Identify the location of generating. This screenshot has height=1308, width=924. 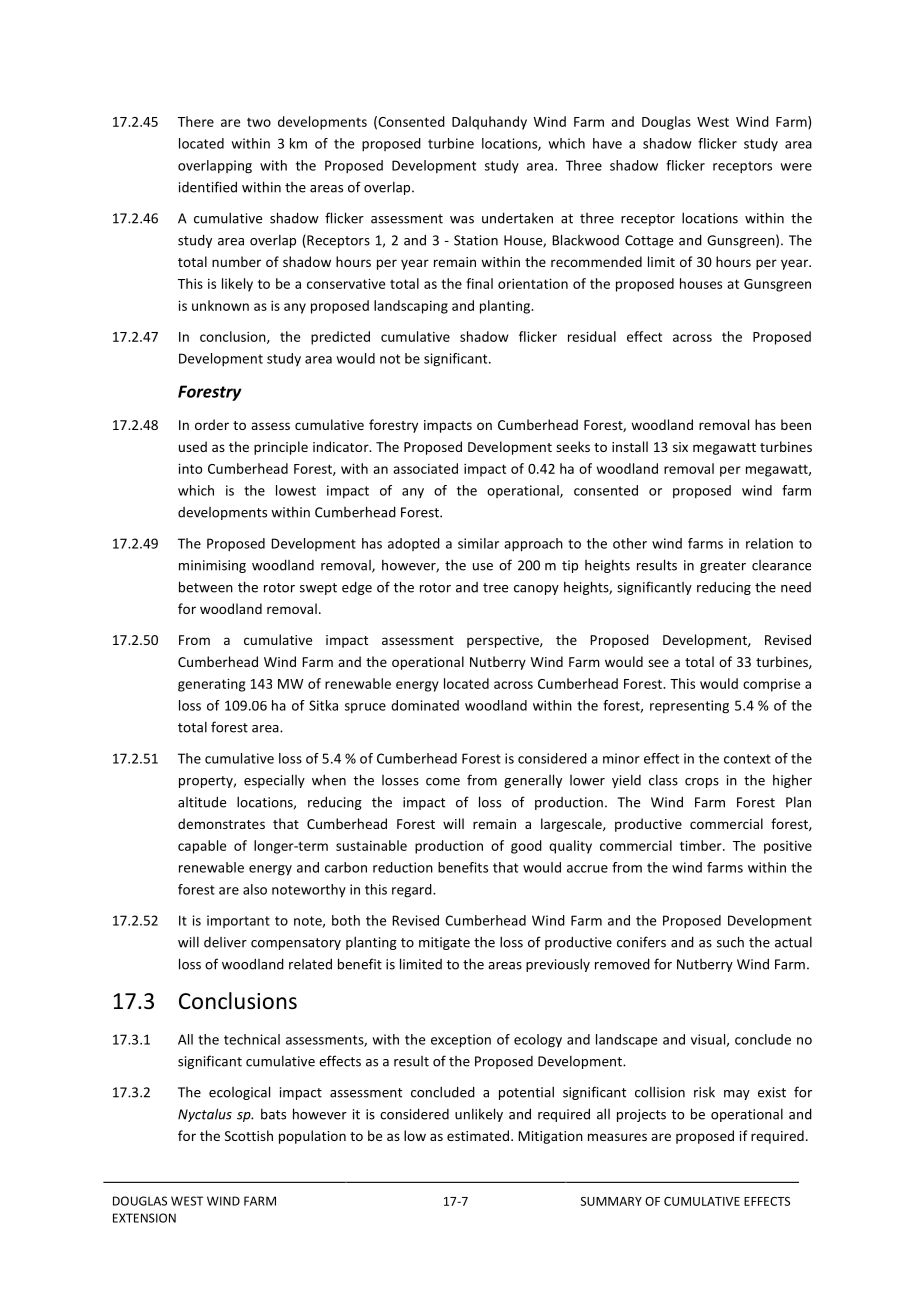
(211, 685).
